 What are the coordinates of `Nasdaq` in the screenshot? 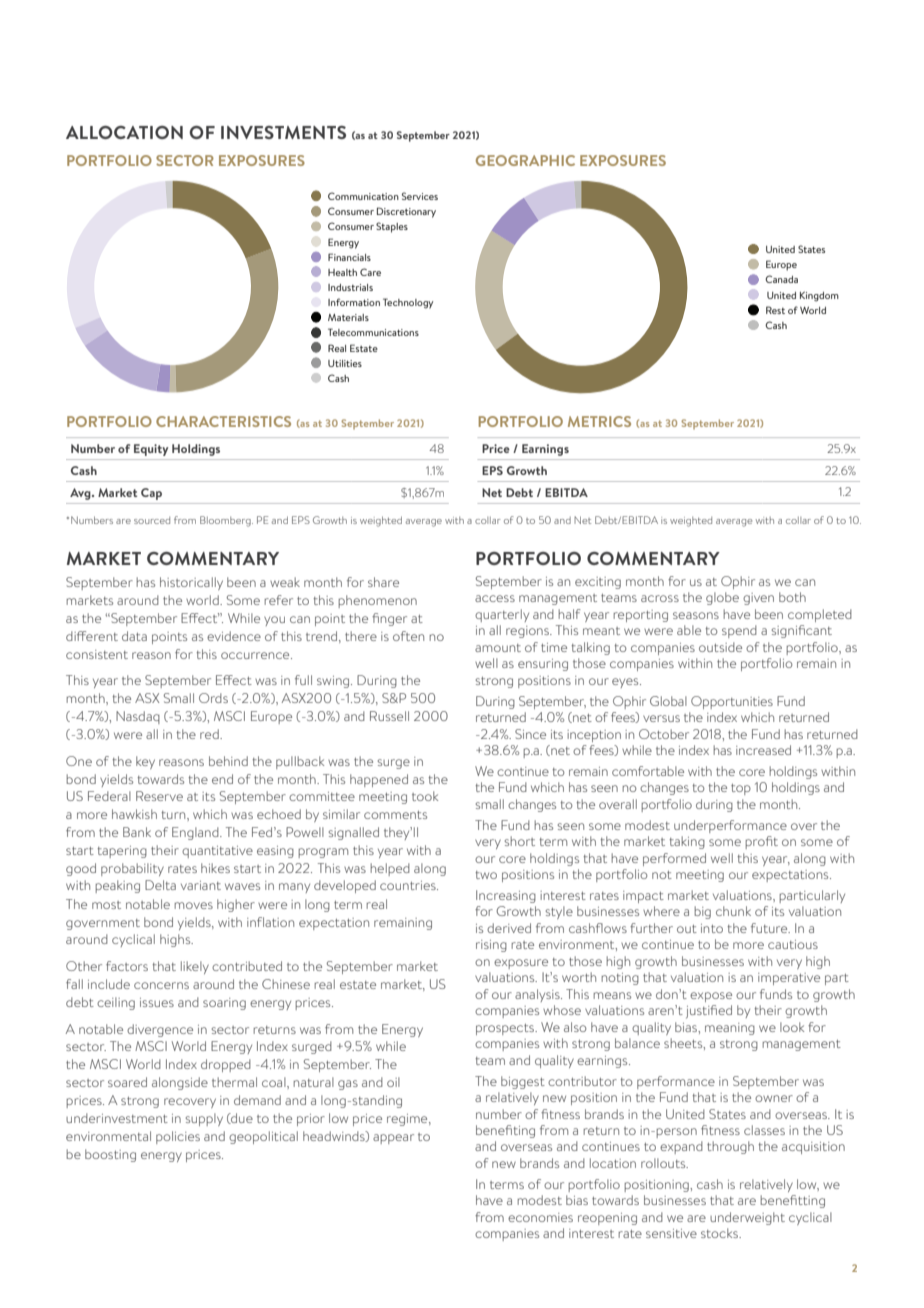 It's located at (138, 717).
